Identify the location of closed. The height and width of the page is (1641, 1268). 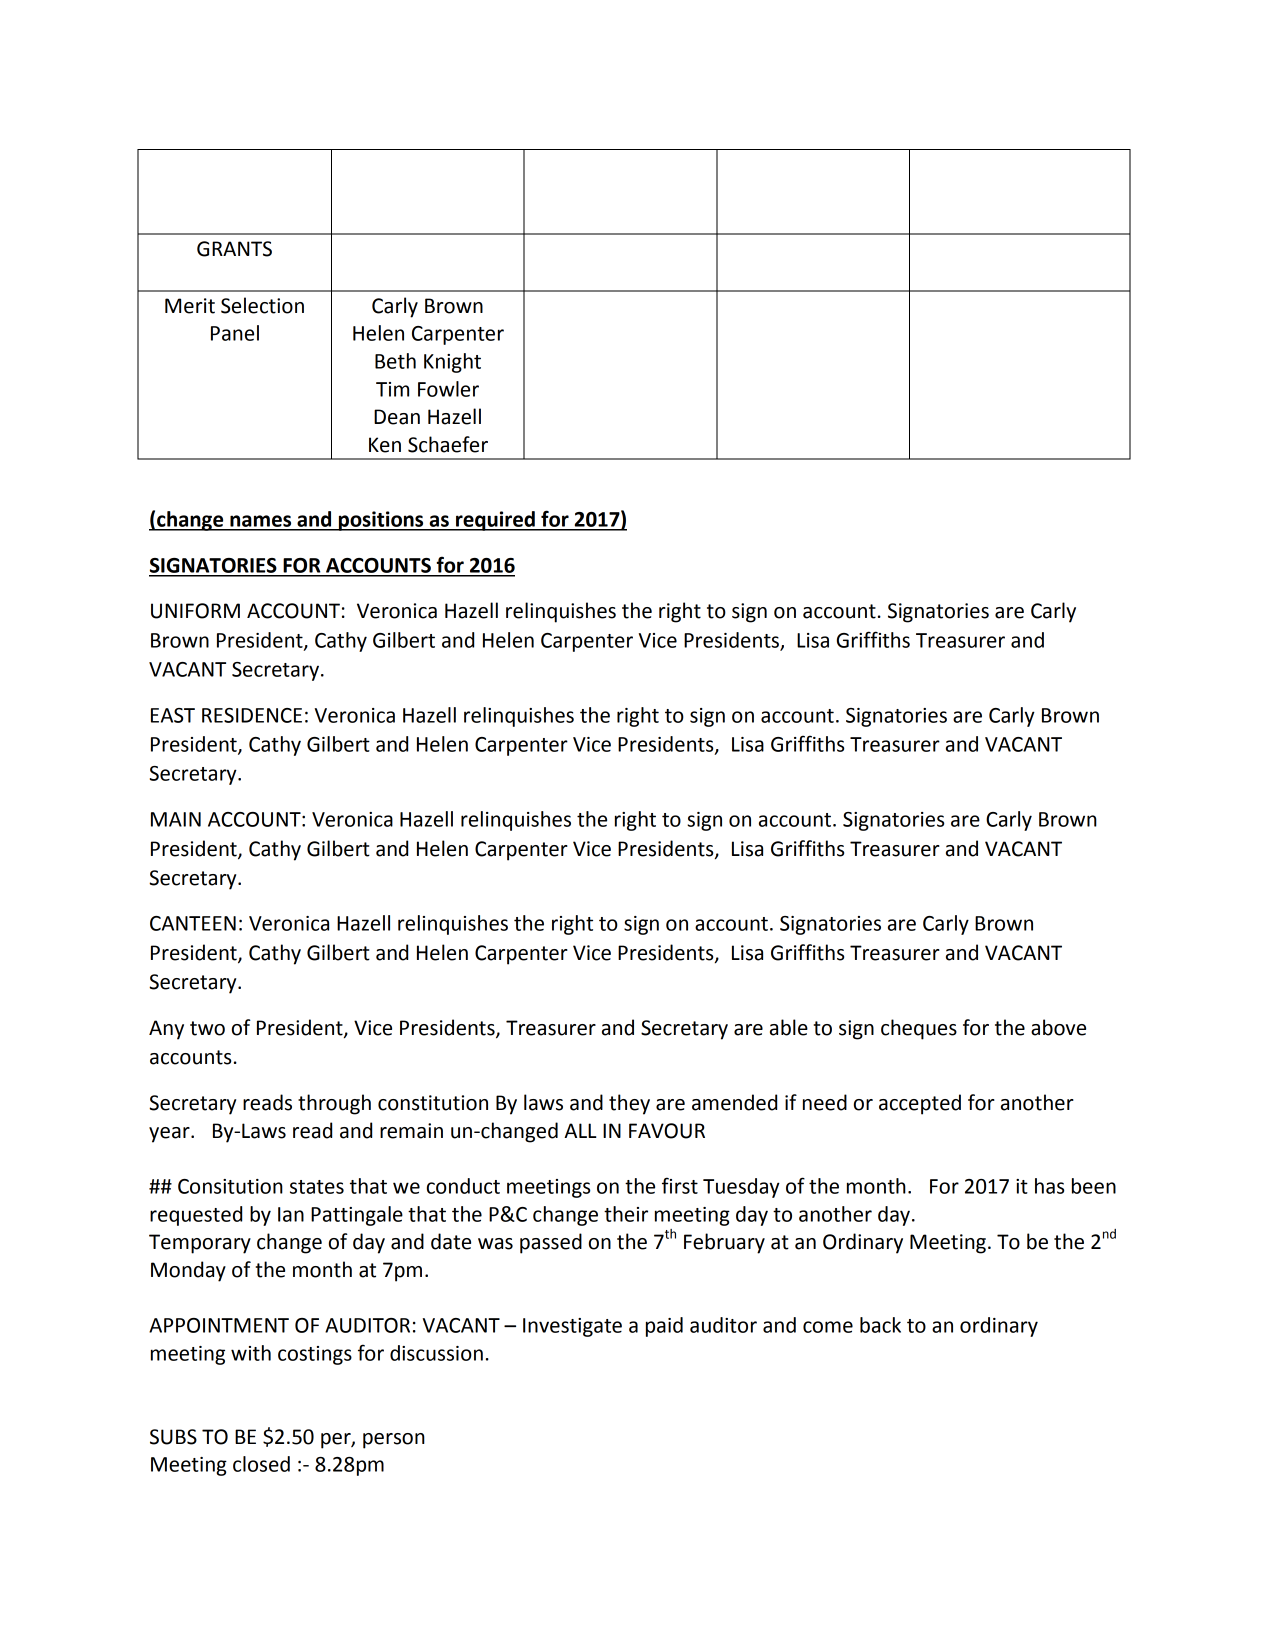
(261, 1464).
